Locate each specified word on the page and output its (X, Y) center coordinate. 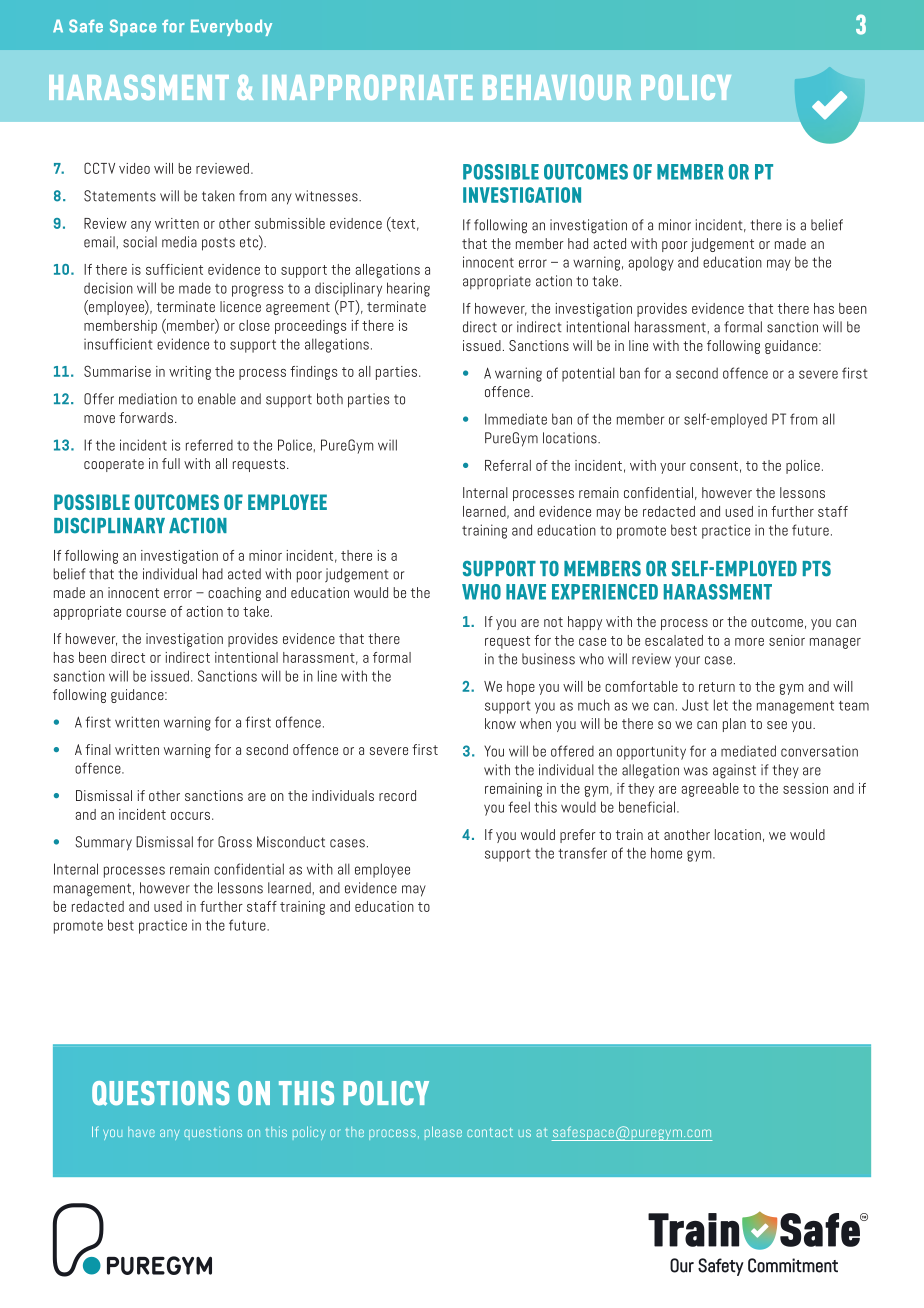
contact (490, 1132)
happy (585, 623)
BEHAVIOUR (557, 87)
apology (651, 264)
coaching (234, 594)
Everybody (231, 27)
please (443, 1133)
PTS (817, 569)
